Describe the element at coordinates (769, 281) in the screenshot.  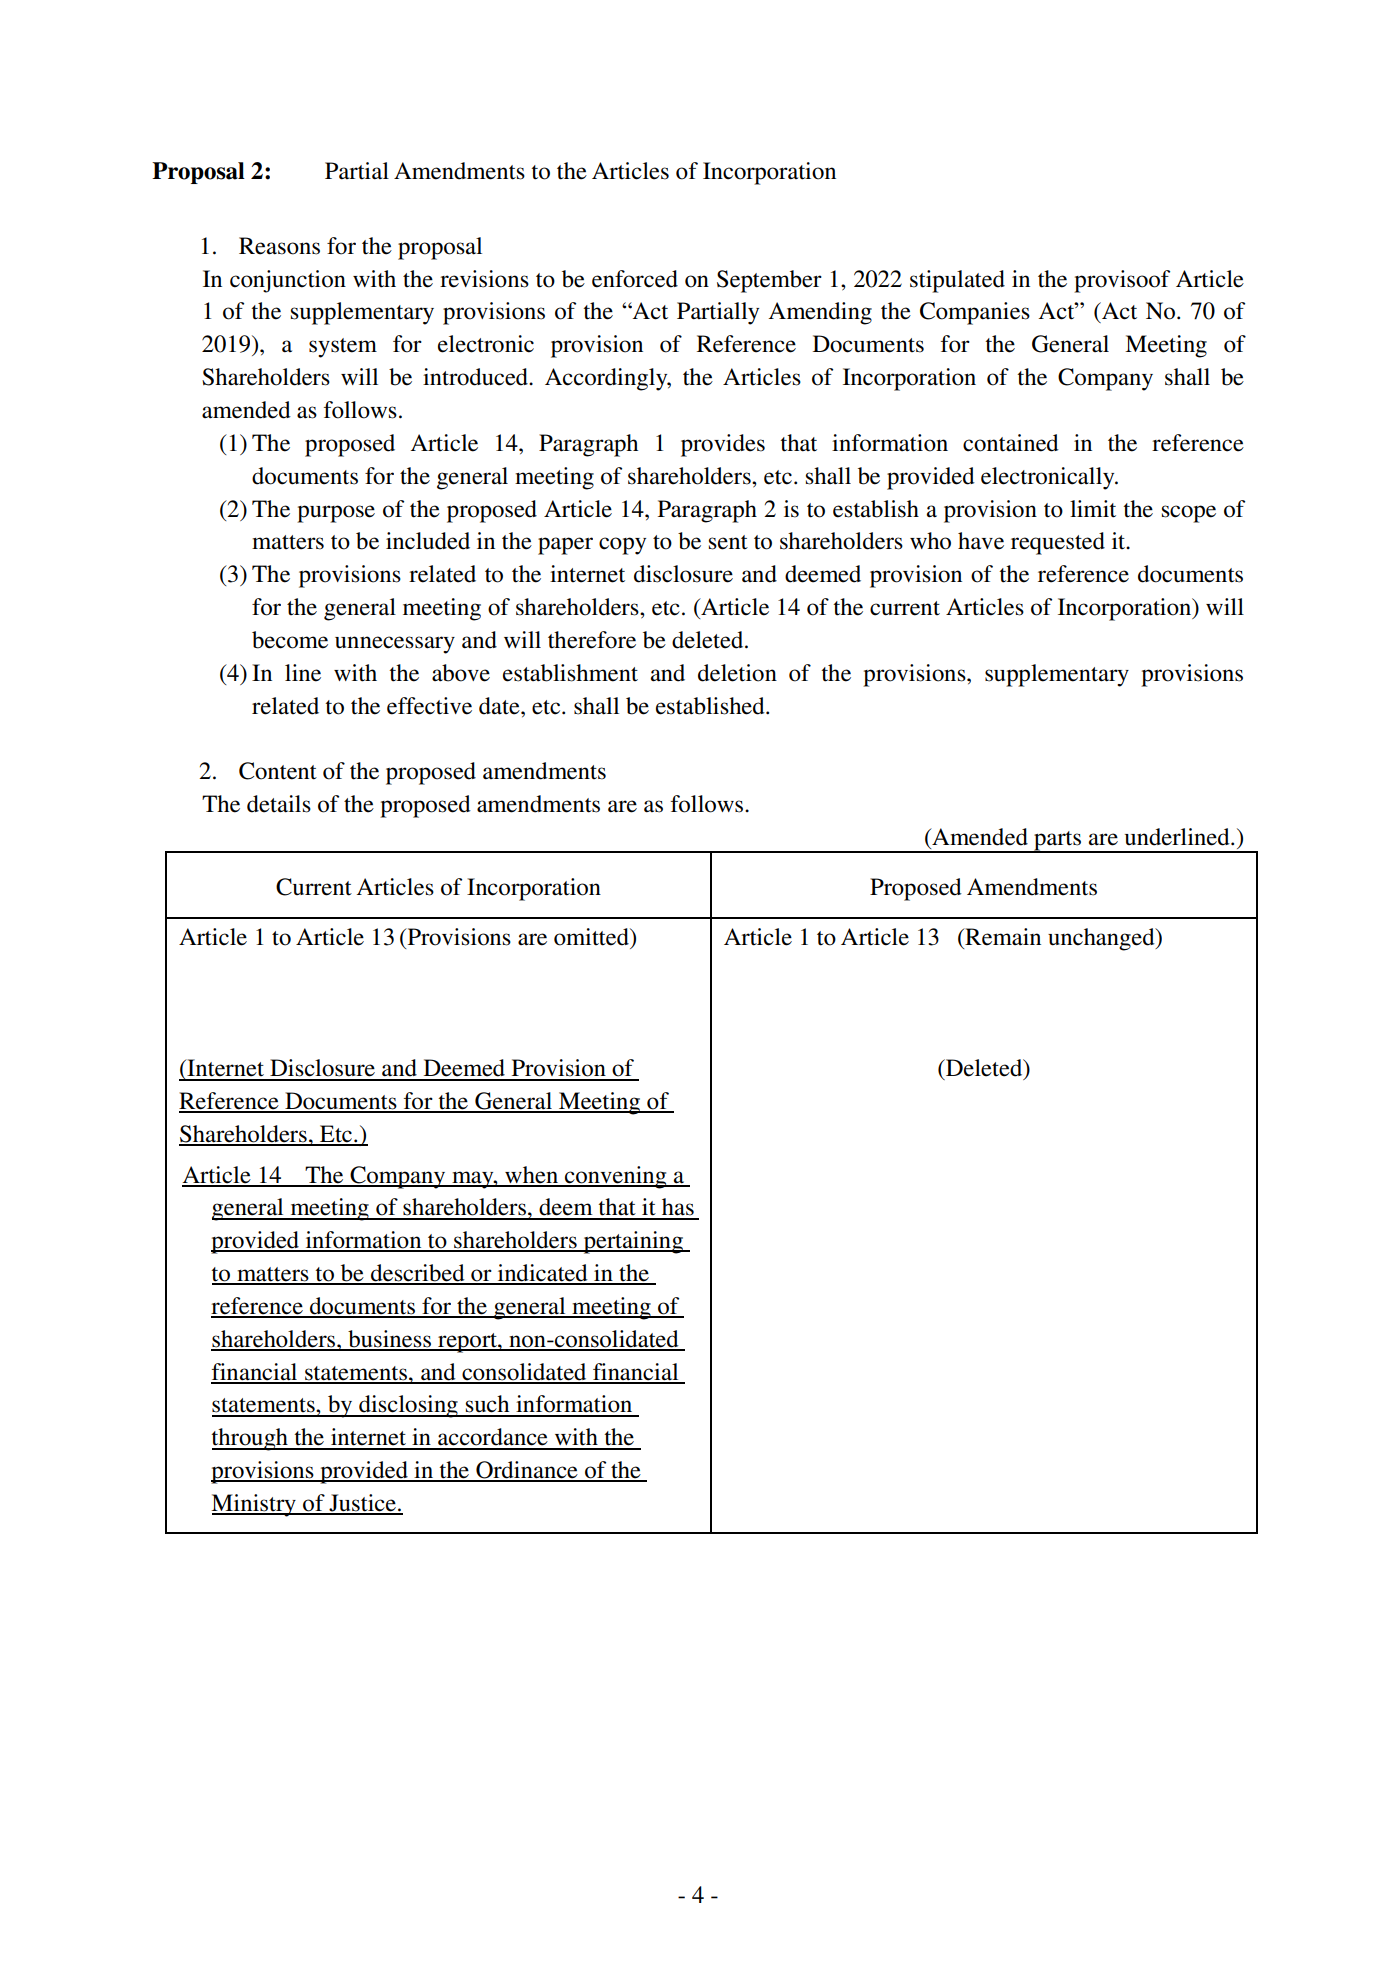
I see `September` at that location.
